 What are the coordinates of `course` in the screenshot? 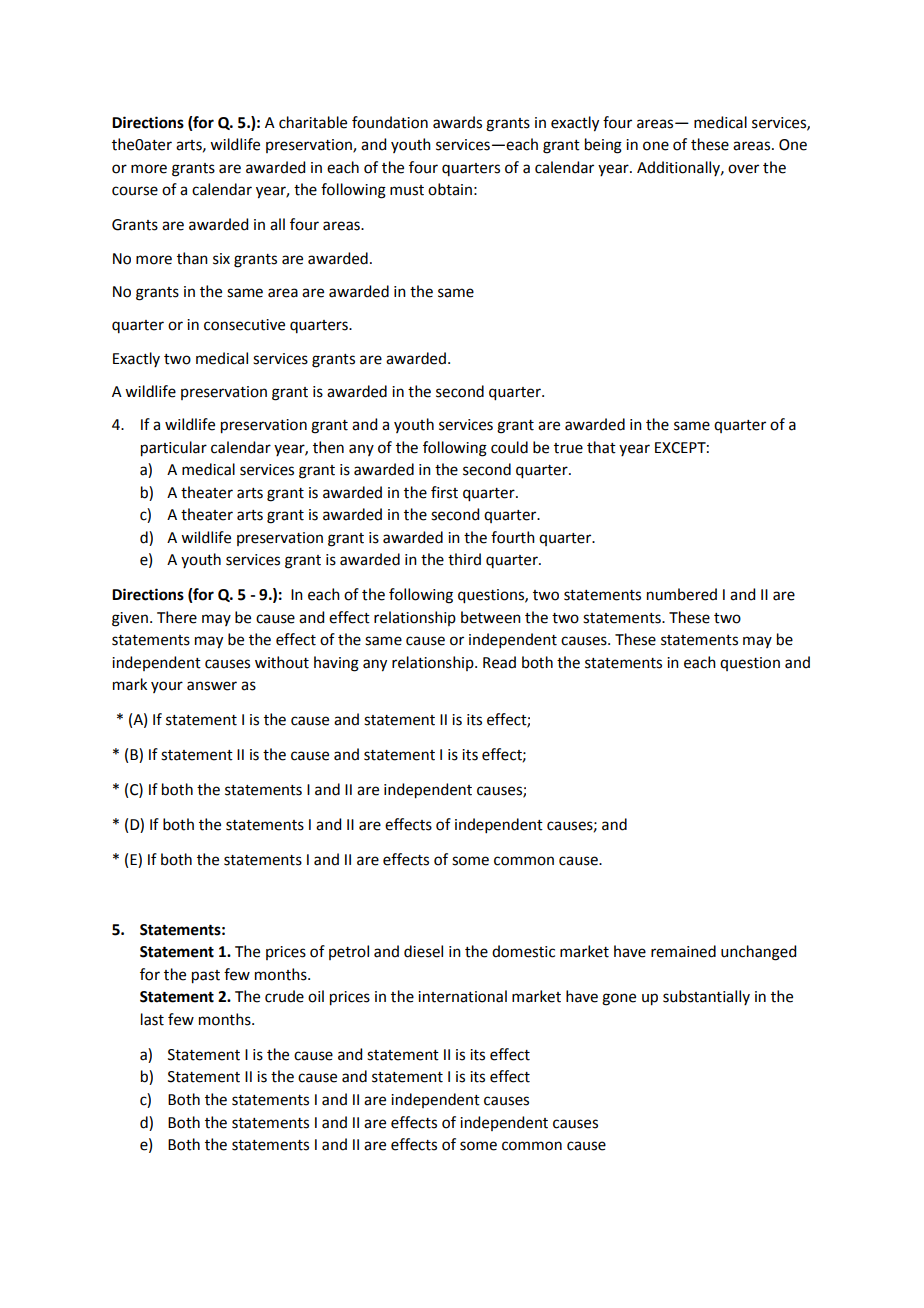 It's located at (135, 191).
